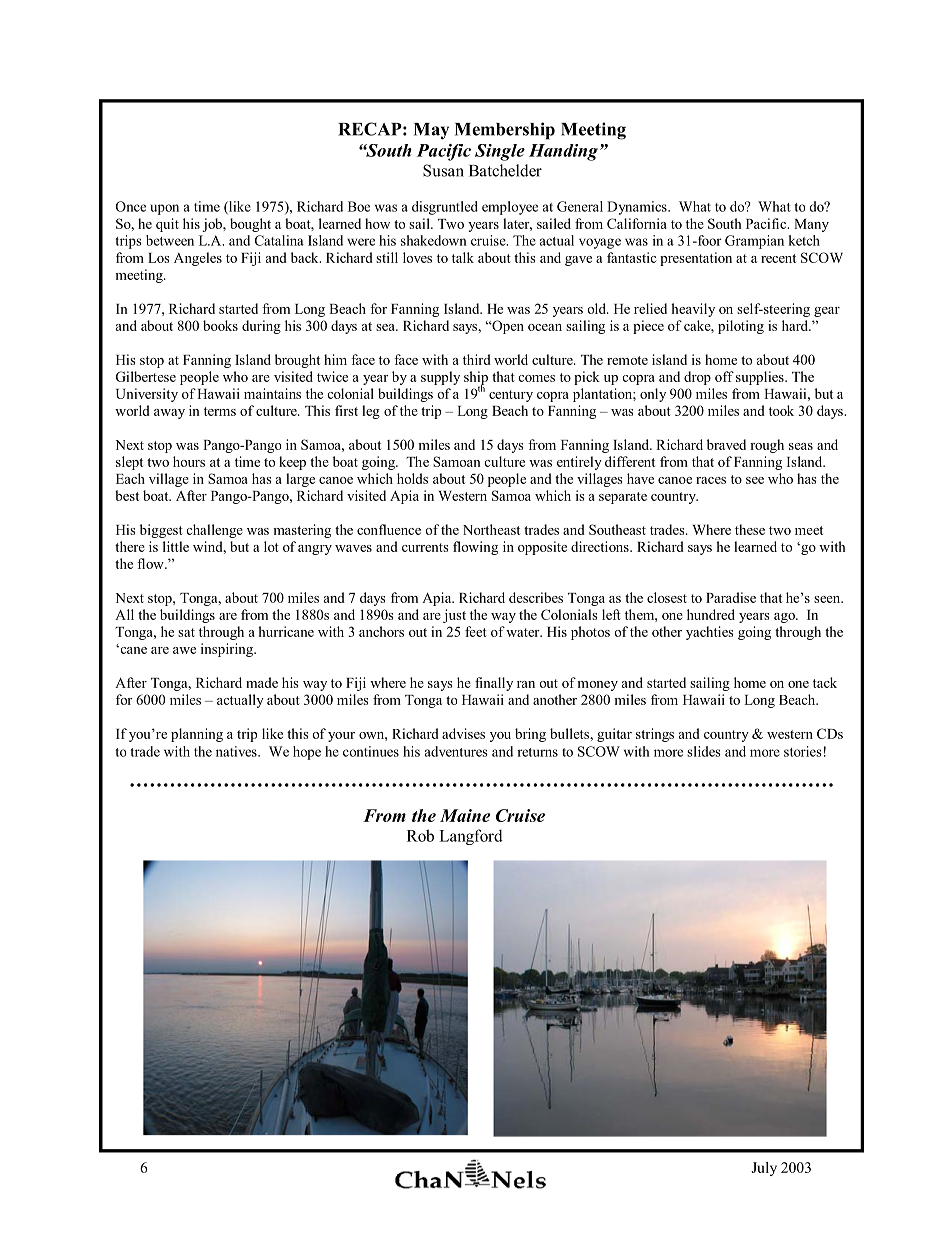  Describe the element at coordinates (189, 461) in the screenshot. I see `hours` at that location.
